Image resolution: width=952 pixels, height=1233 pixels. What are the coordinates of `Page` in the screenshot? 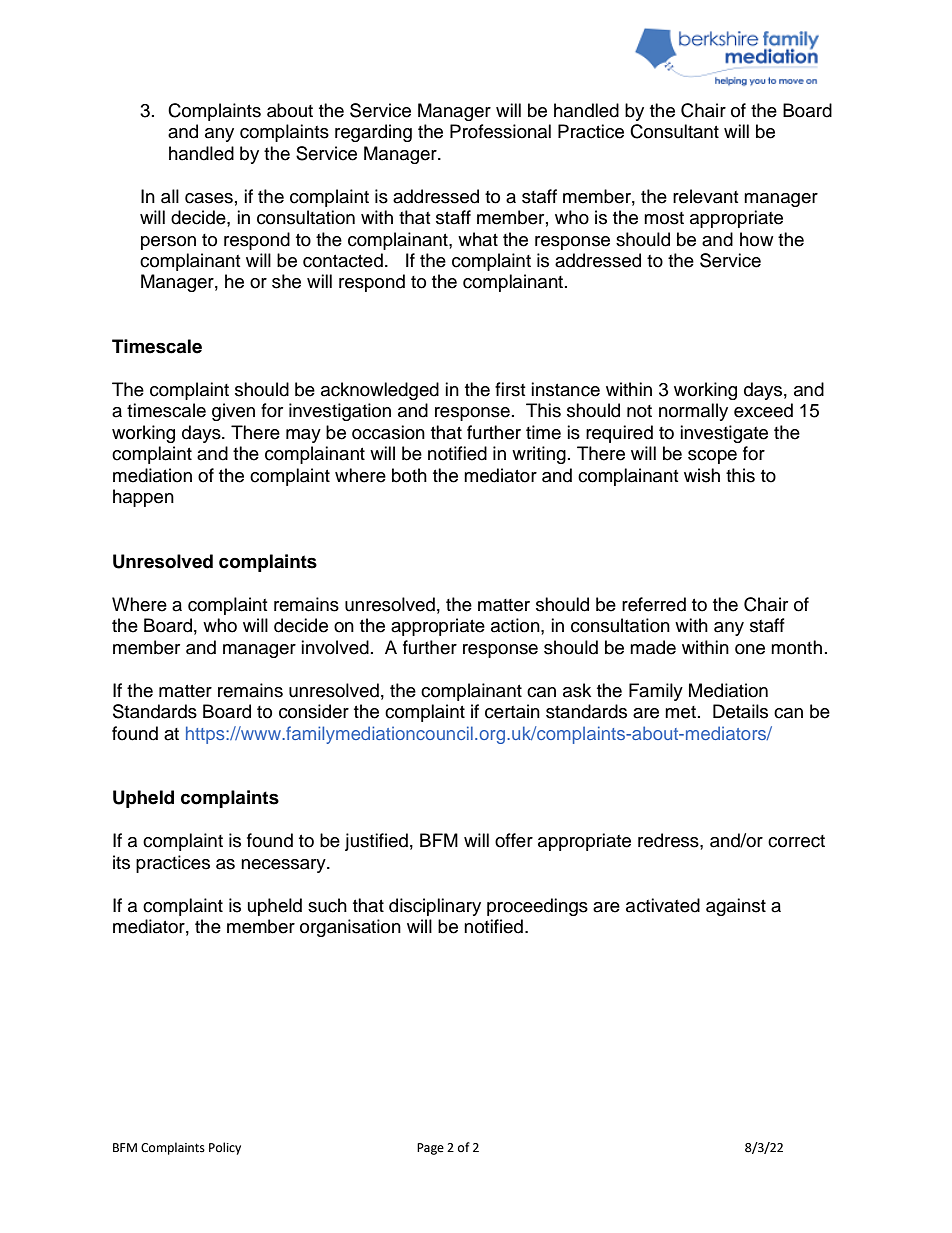 It's located at (430, 1149).
